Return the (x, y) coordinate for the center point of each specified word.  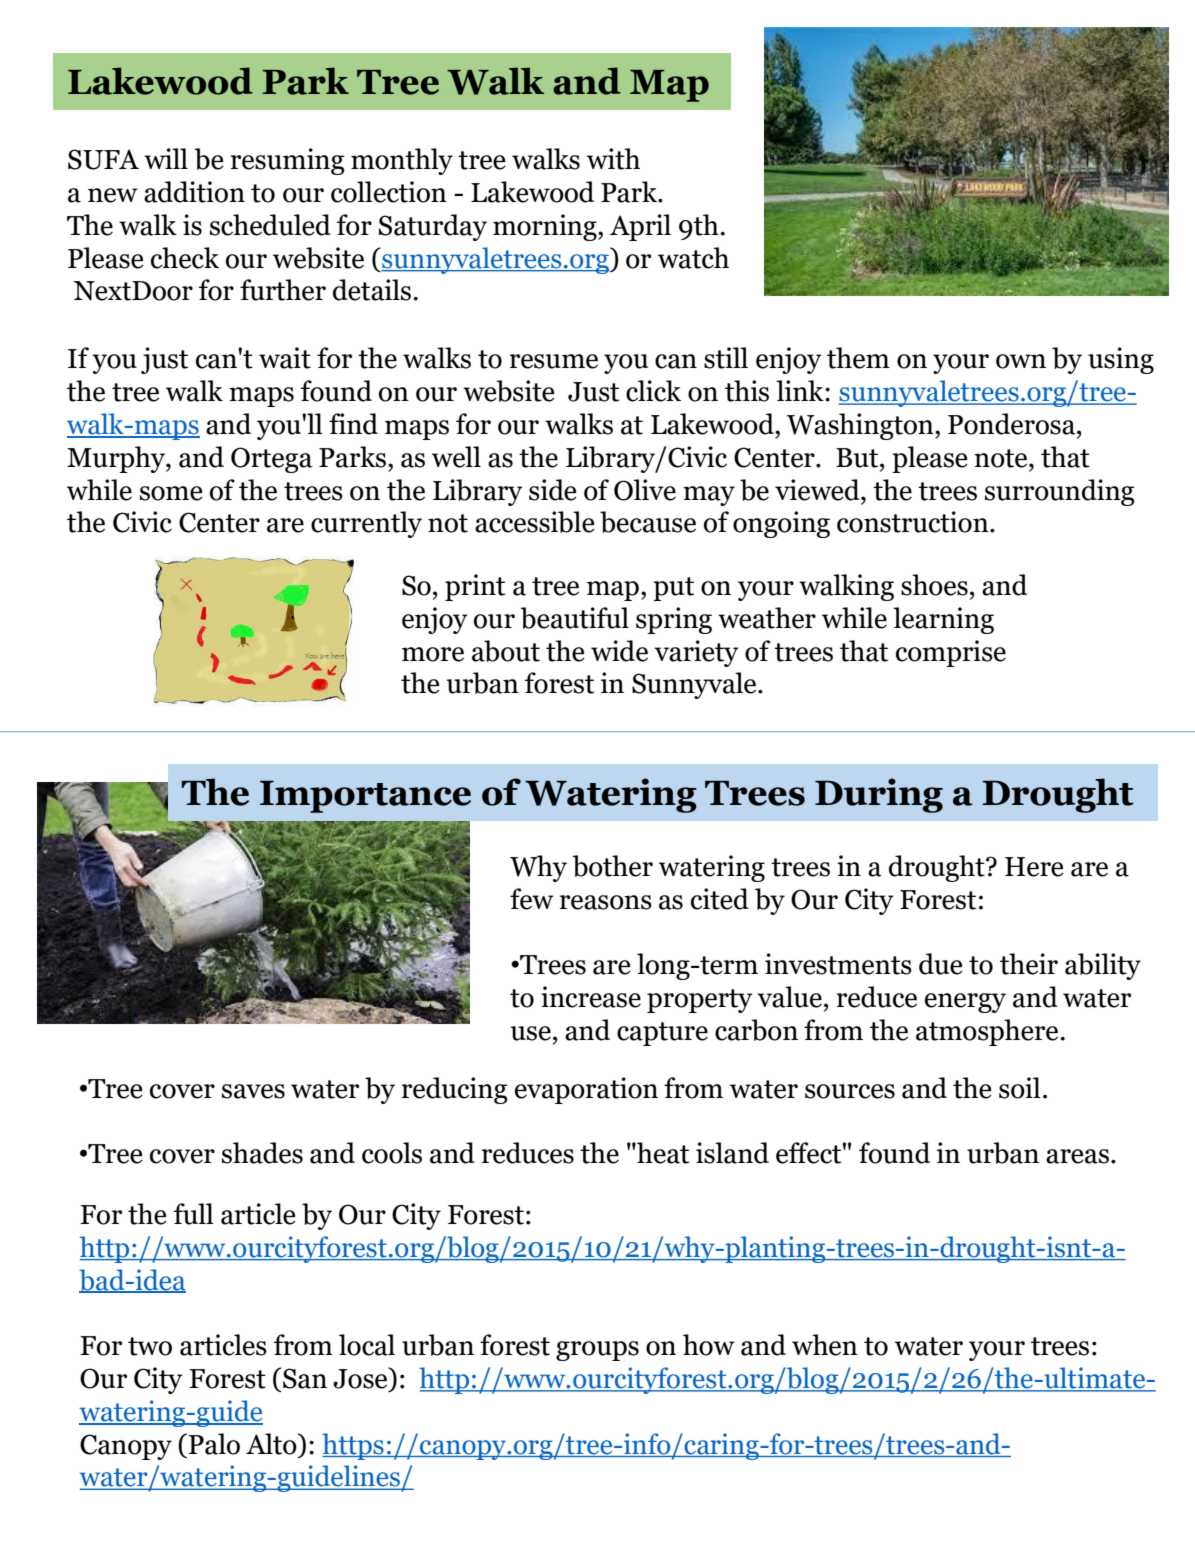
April (640, 227)
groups (597, 1351)
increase (591, 997)
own (1021, 361)
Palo (214, 1444)
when (825, 1345)
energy (965, 1003)
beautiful (574, 618)
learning (943, 620)
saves (253, 1091)
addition (194, 192)
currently (366, 524)
